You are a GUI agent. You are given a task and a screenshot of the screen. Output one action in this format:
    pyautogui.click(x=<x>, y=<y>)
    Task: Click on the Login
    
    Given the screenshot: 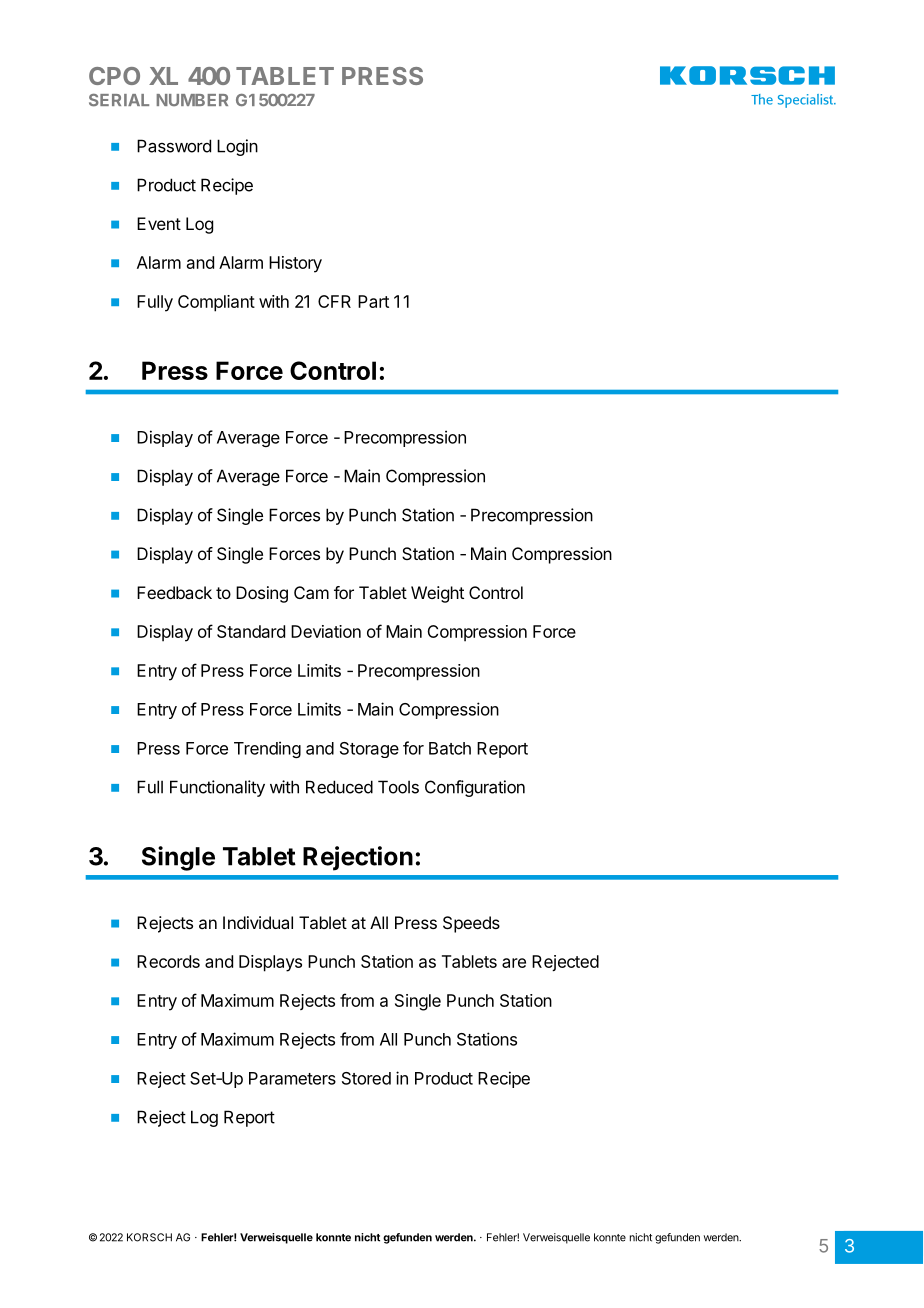 What is the action you would take?
    pyautogui.click(x=237, y=147)
